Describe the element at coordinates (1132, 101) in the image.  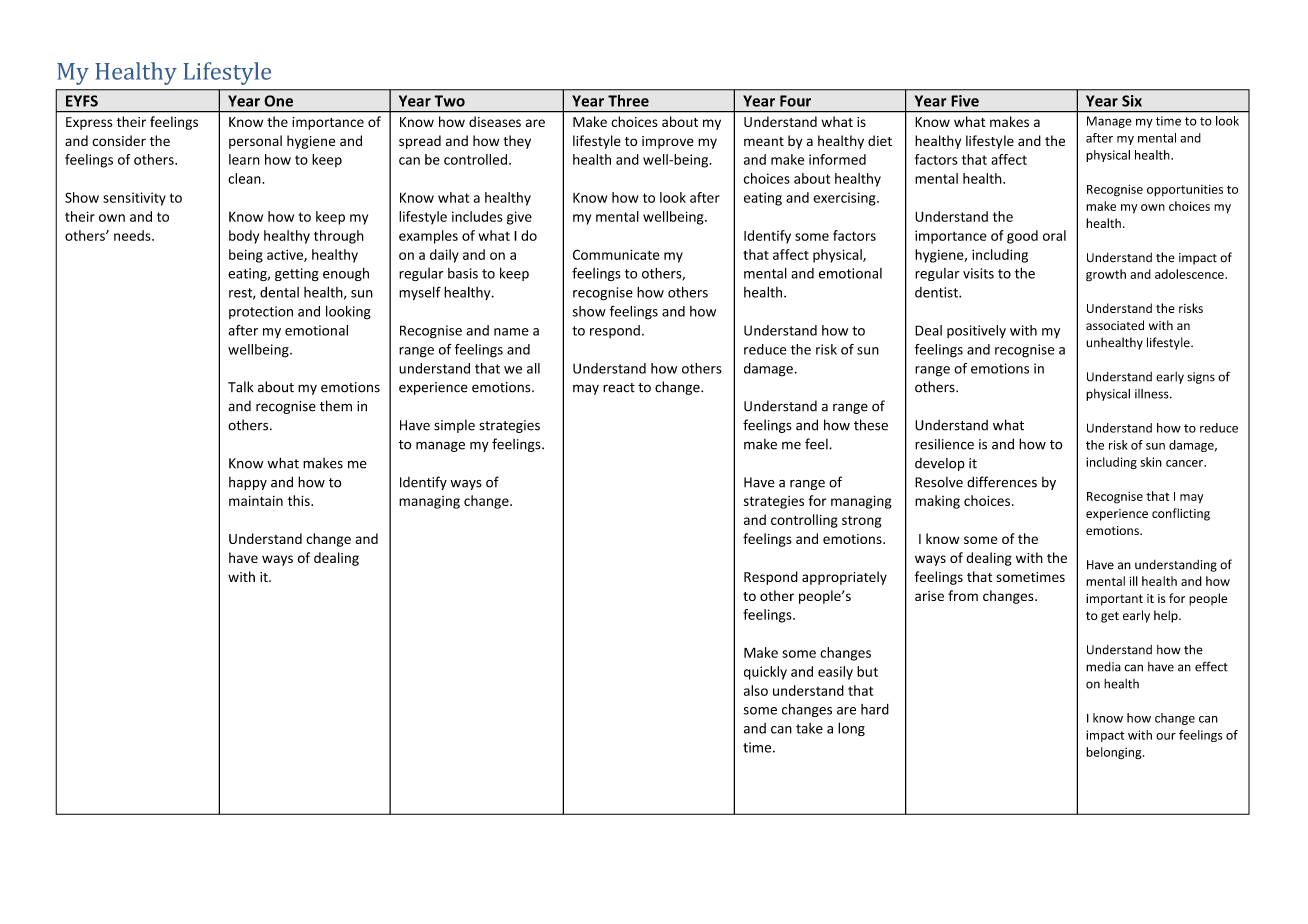
I see `Six` at that location.
